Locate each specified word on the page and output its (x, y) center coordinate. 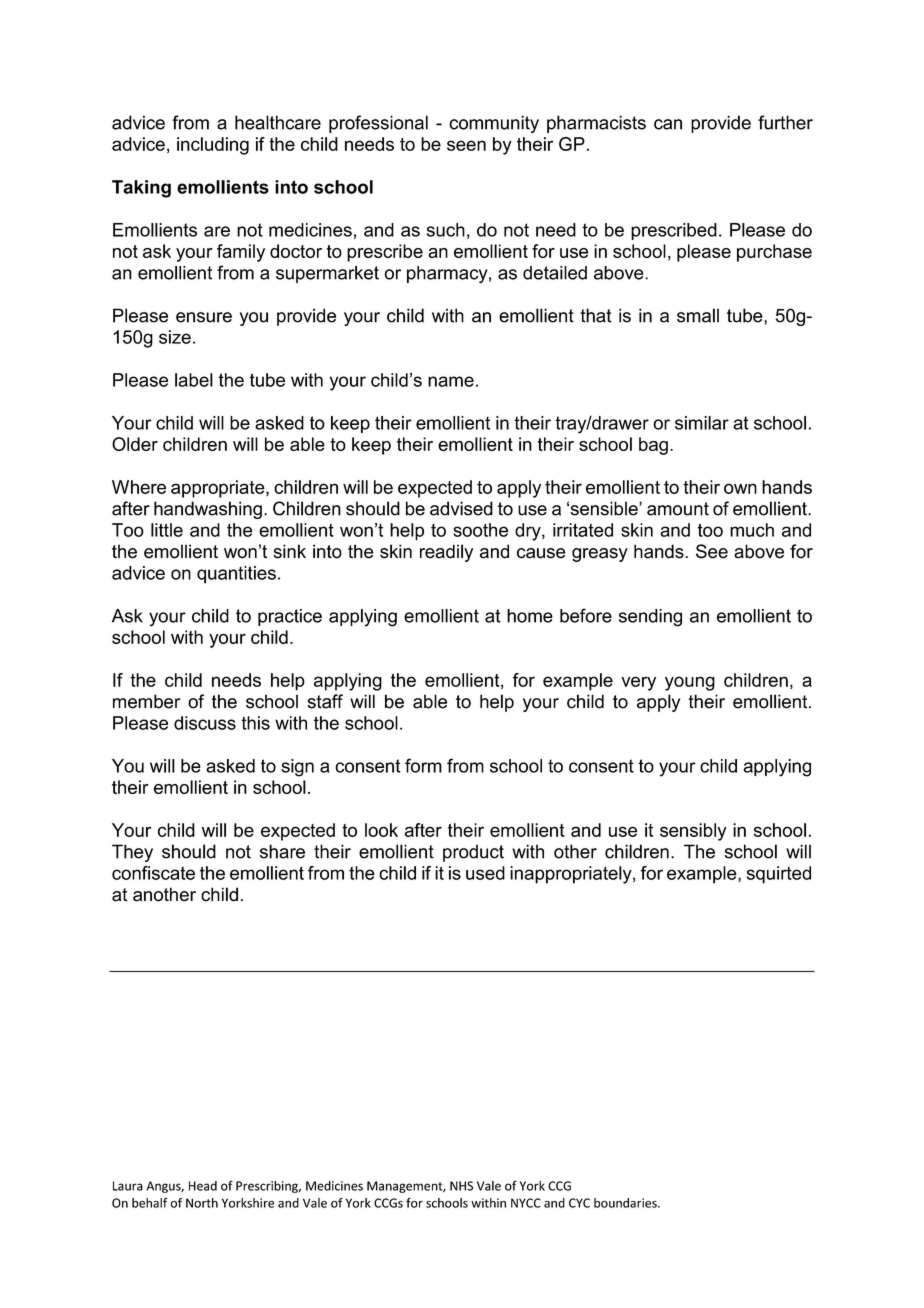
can (668, 124)
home (530, 616)
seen (466, 145)
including (213, 146)
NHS (461, 1186)
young (690, 683)
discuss (205, 723)
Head (203, 1186)
